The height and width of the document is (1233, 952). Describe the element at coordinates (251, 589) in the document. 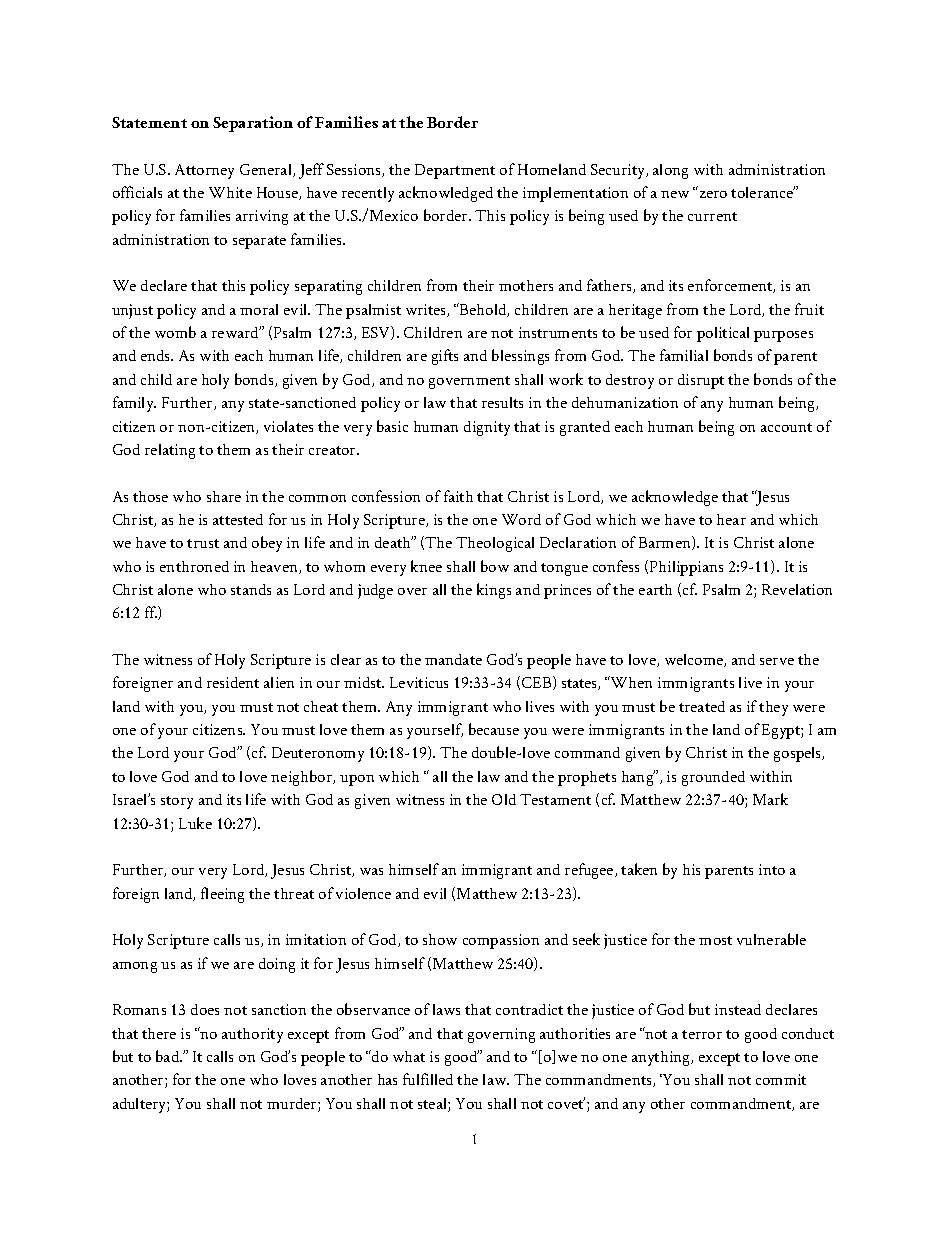

I see `stands` at that location.
